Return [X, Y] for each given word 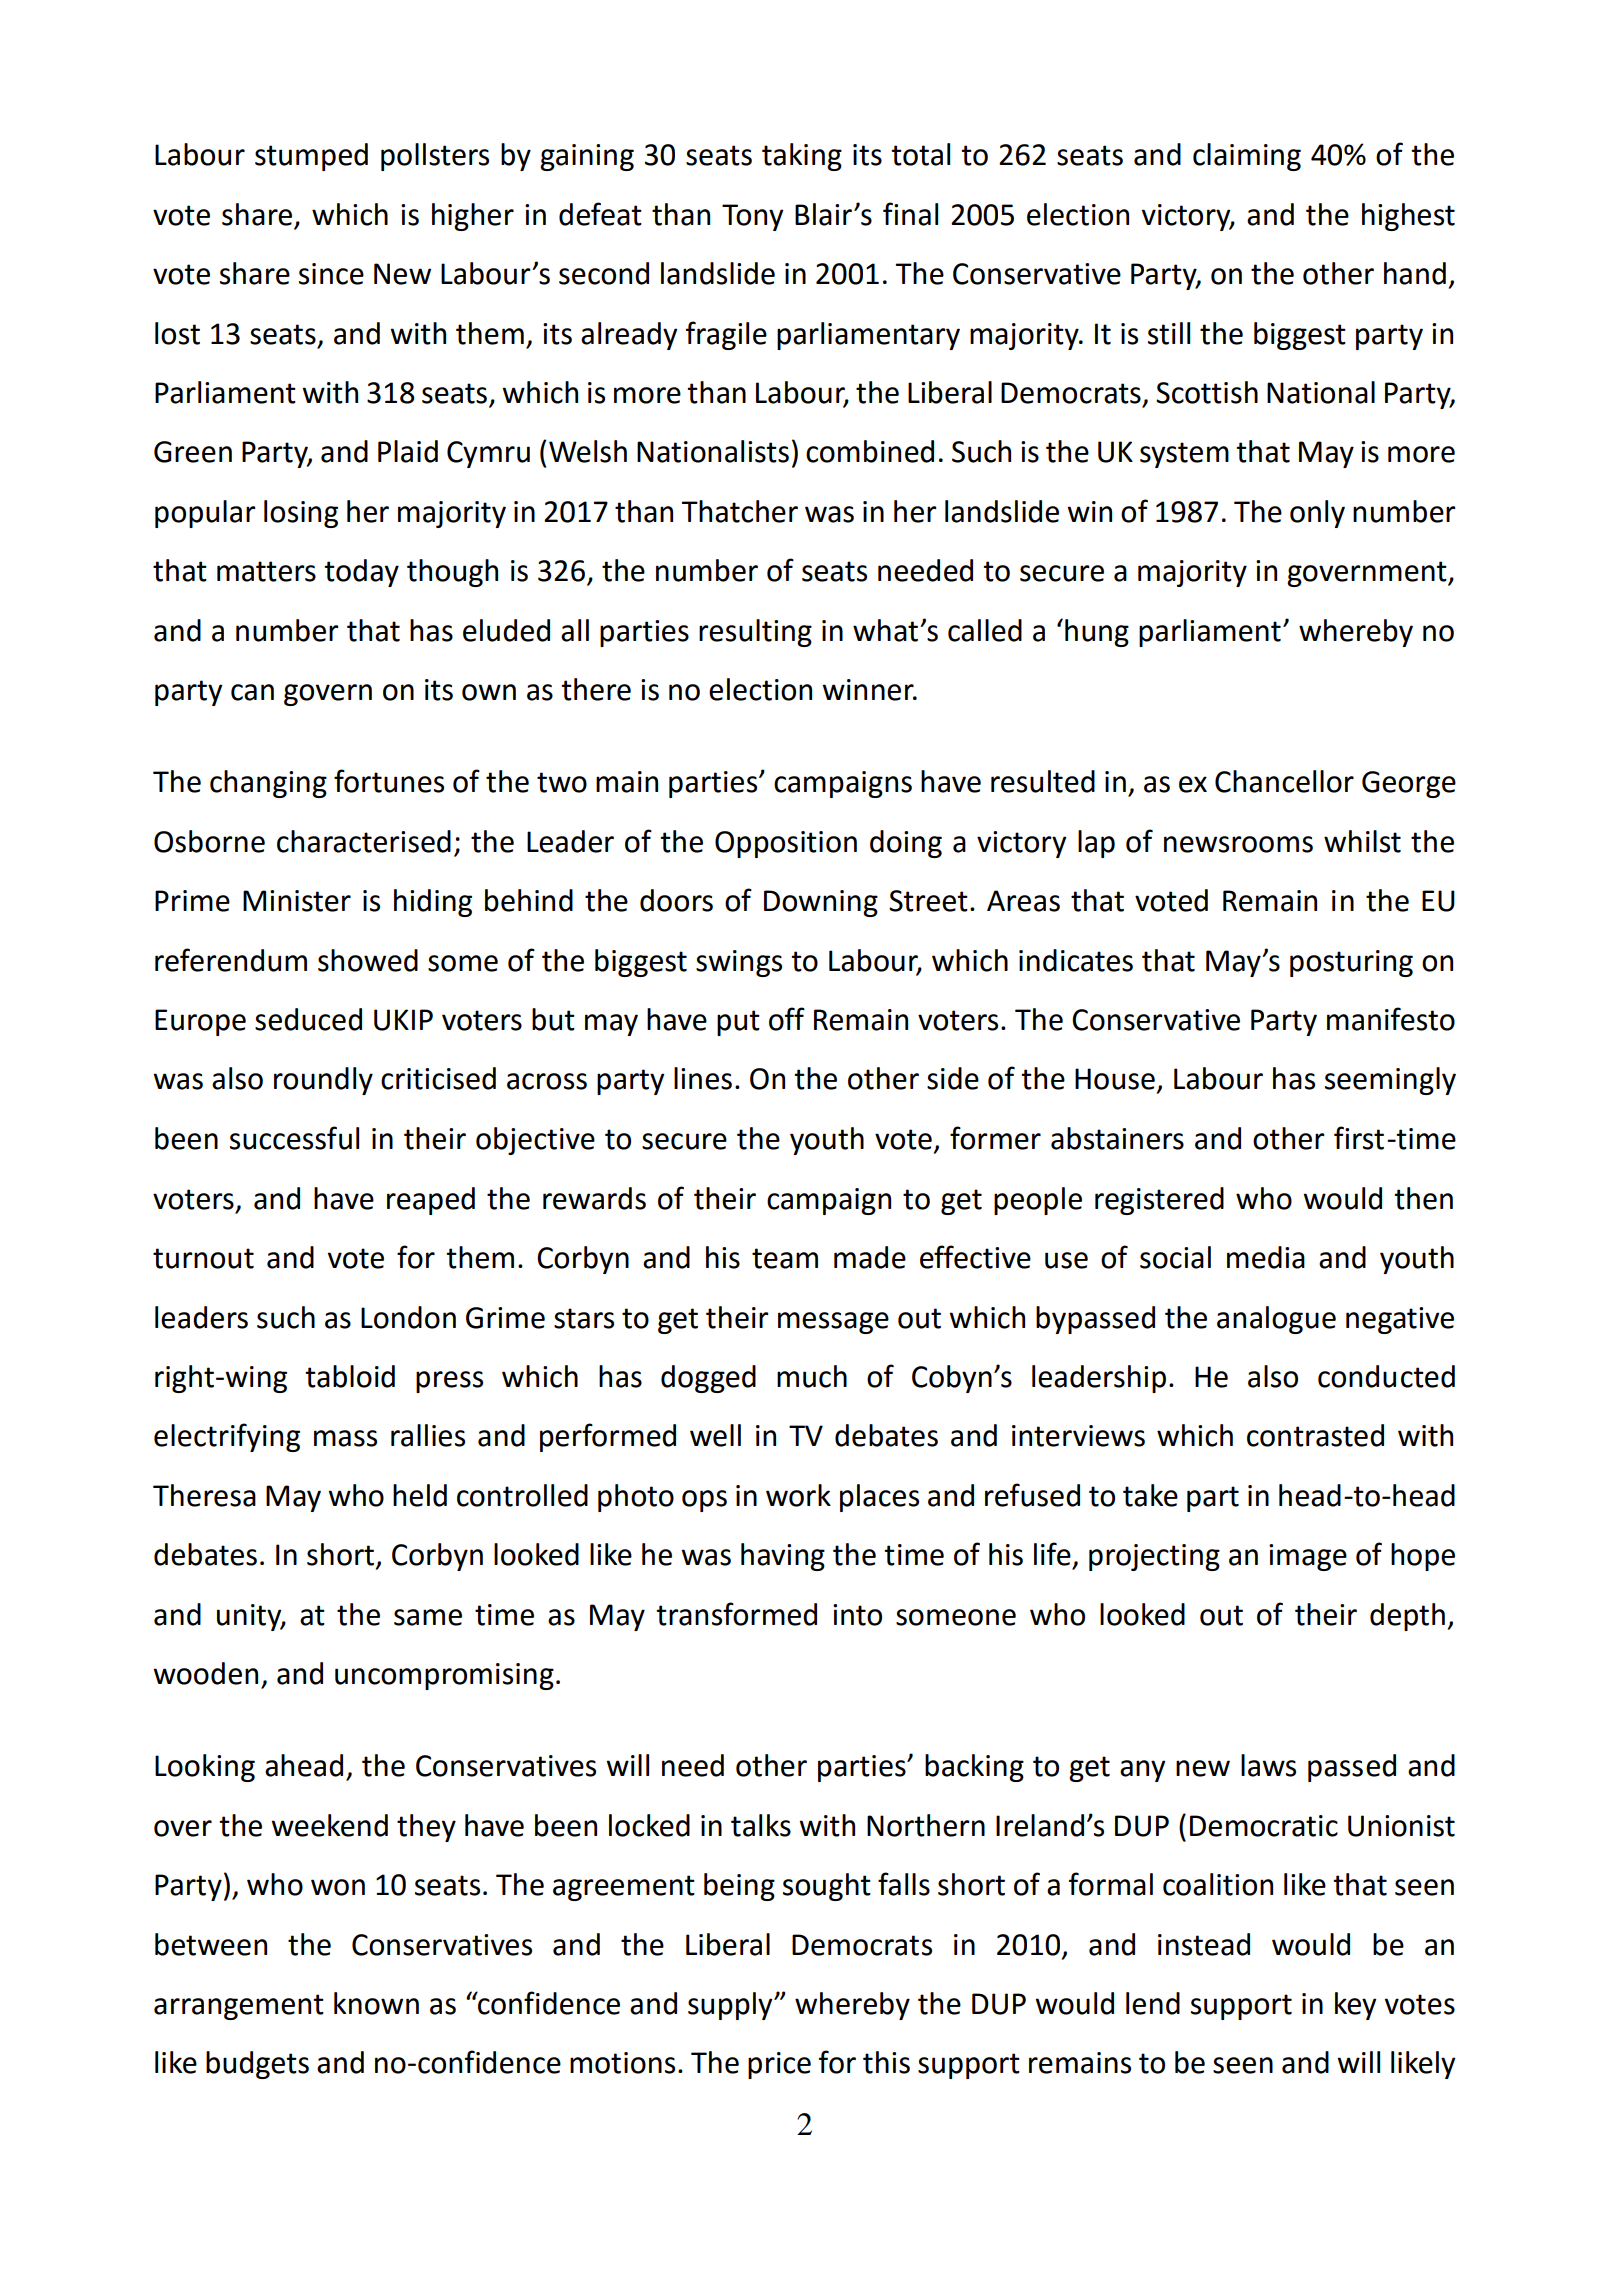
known [376, 2003]
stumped [311, 157]
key [1356, 2006]
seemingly [1390, 1081]
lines [703, 1078]
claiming [1247, 157]
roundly [323, 1081]
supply [731, 2006]
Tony [753, 217]
